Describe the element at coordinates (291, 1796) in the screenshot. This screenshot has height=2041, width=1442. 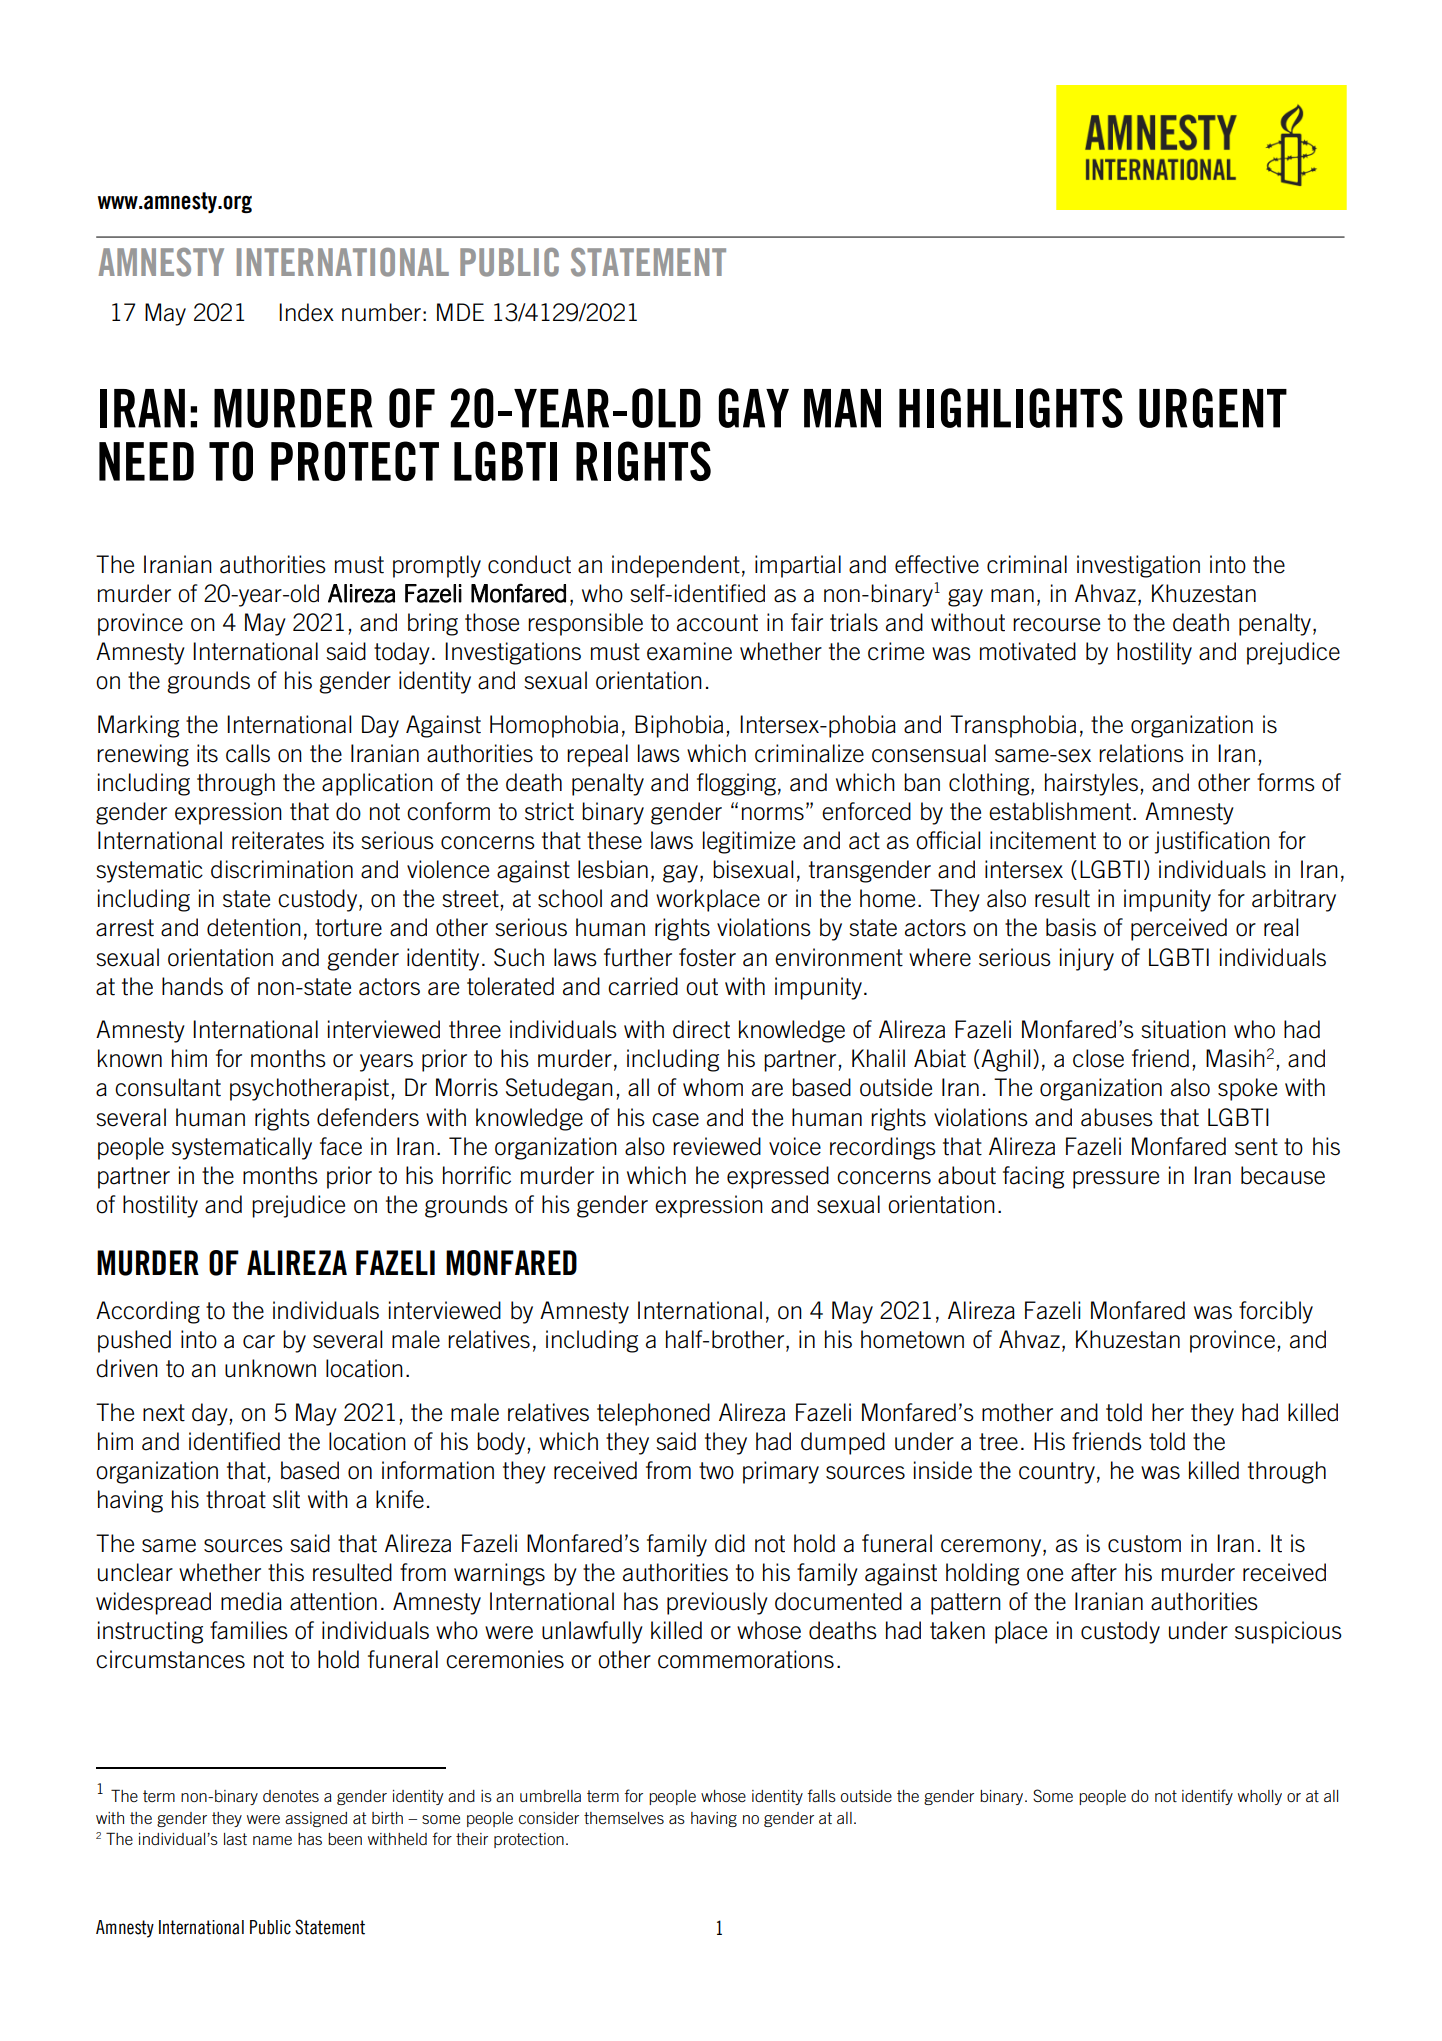
I see `denotes` at that location.
